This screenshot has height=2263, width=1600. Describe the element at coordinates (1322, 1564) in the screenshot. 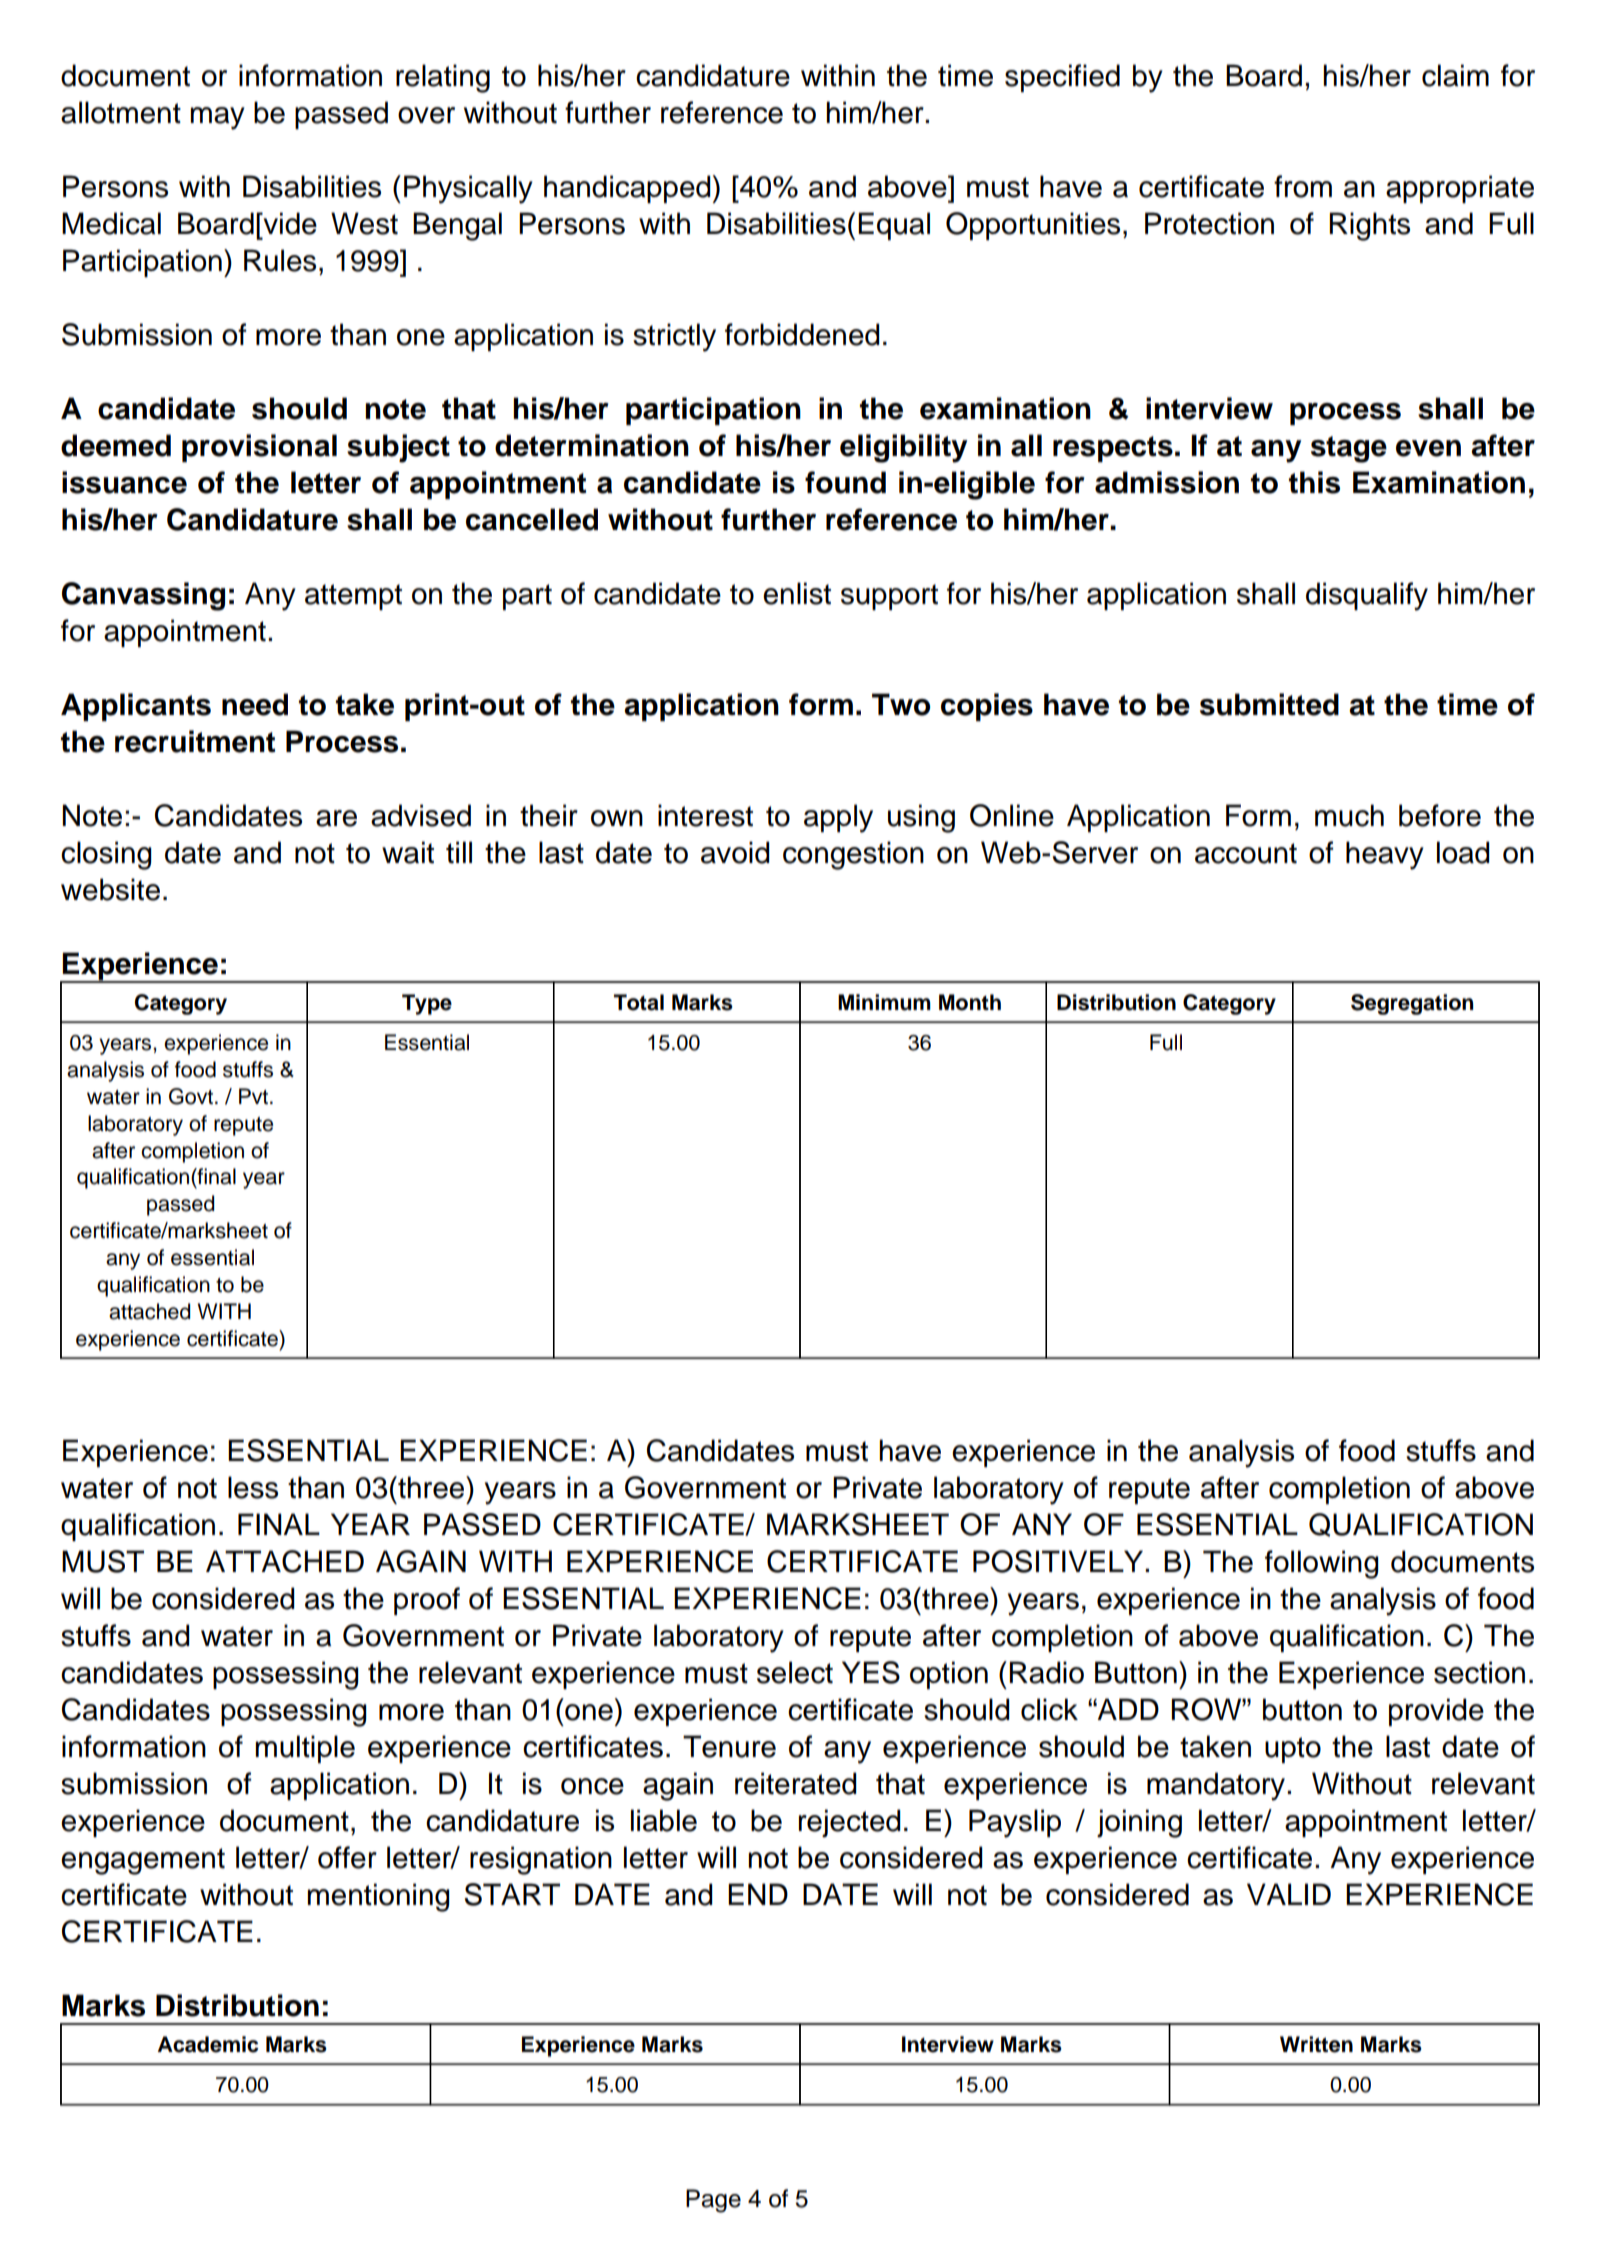

I see `following` at that location.
